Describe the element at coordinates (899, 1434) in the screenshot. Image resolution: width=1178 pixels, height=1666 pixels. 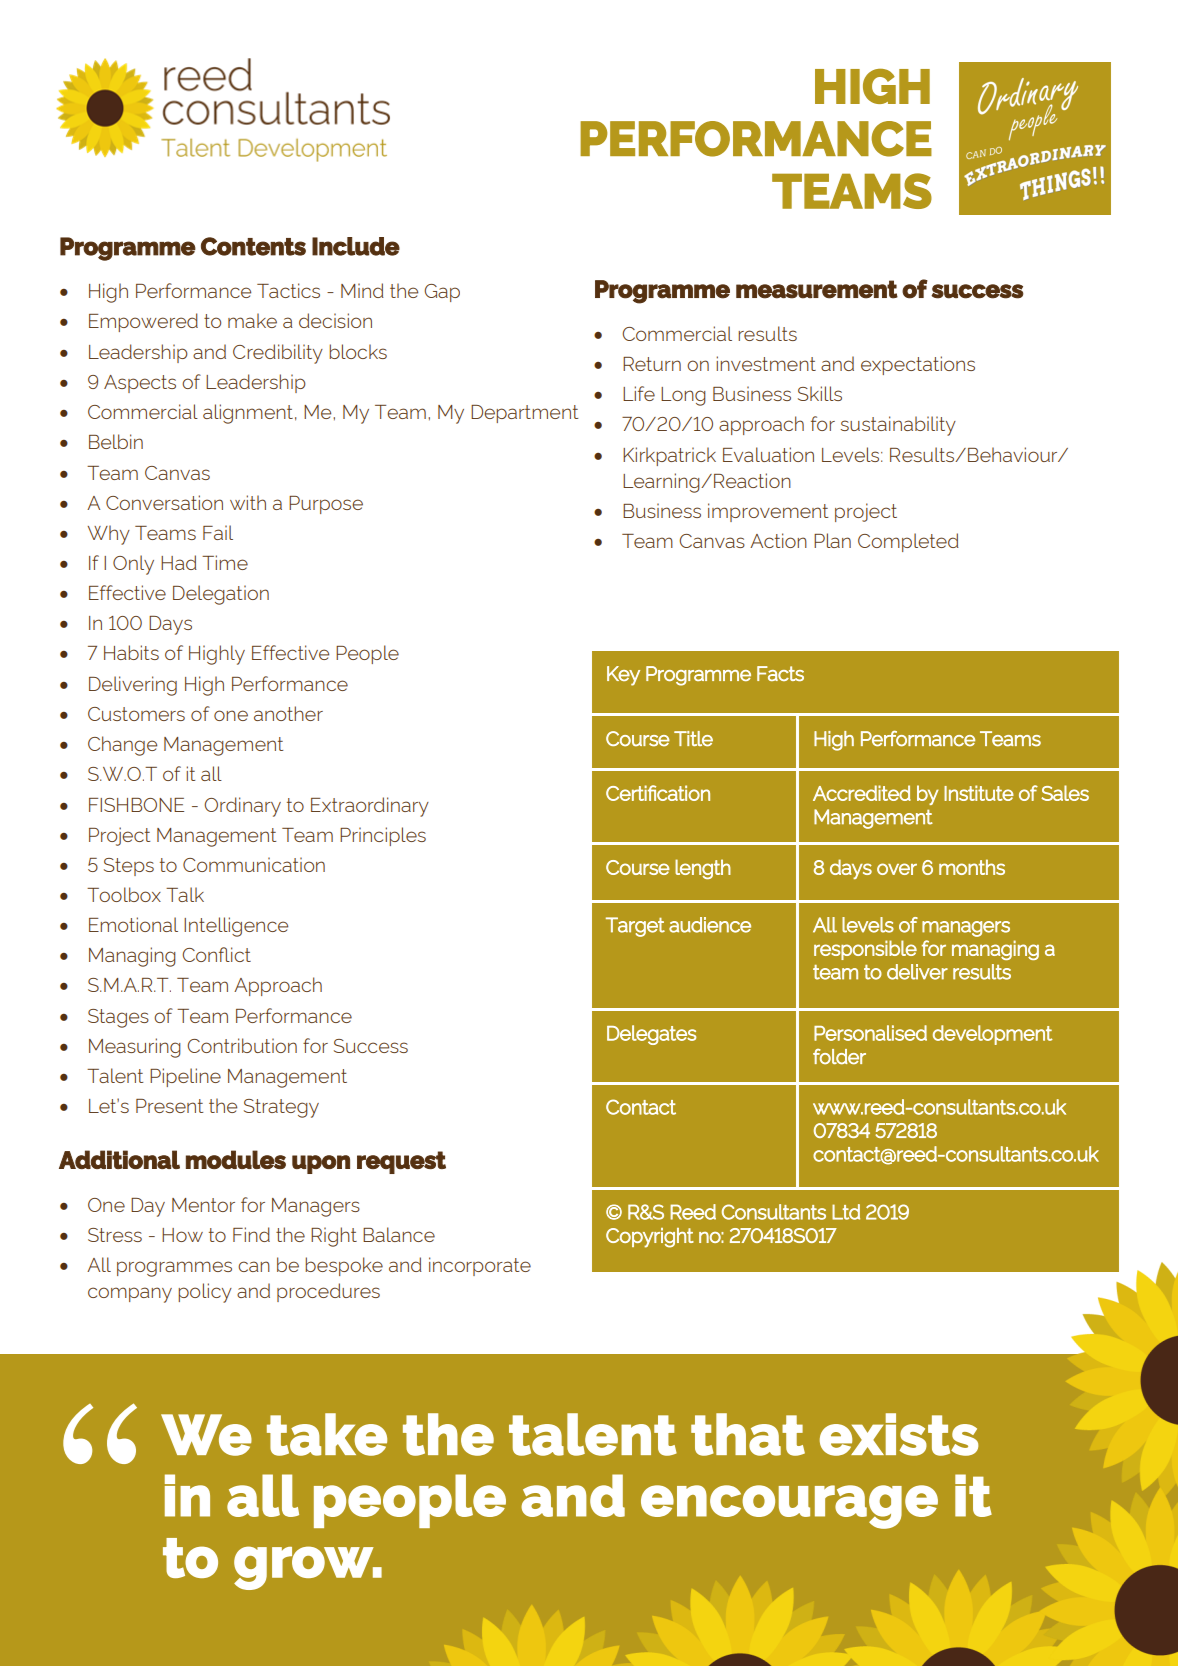
I see `exists` at that location.
